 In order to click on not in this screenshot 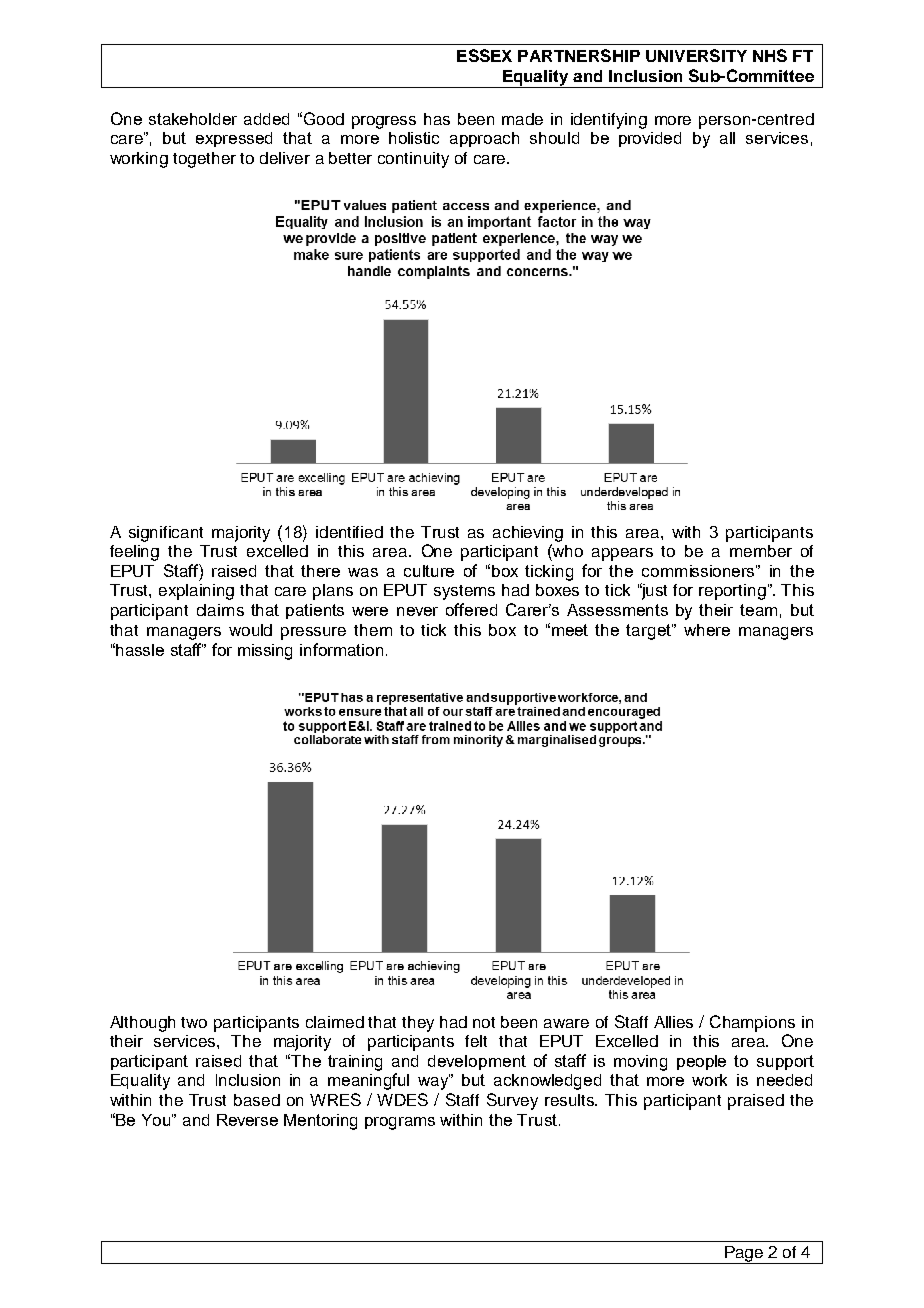, I will do `click(484, 1022)`.
